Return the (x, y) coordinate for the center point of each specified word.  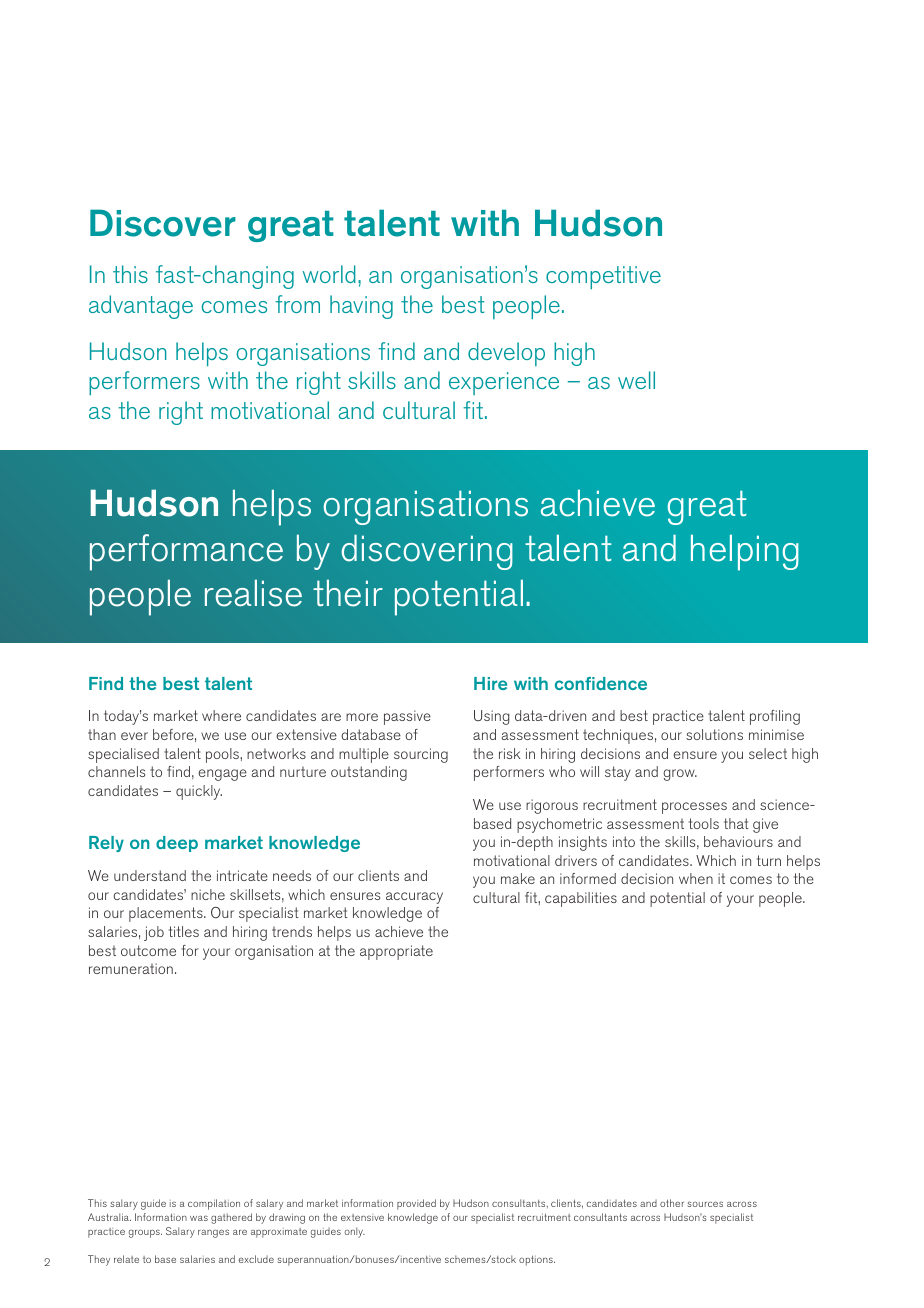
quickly (199, 792)
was (199, 1218)
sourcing (421, 755)
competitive (603, 277)
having (361, 307)
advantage (141, 307)
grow (680, 775)
